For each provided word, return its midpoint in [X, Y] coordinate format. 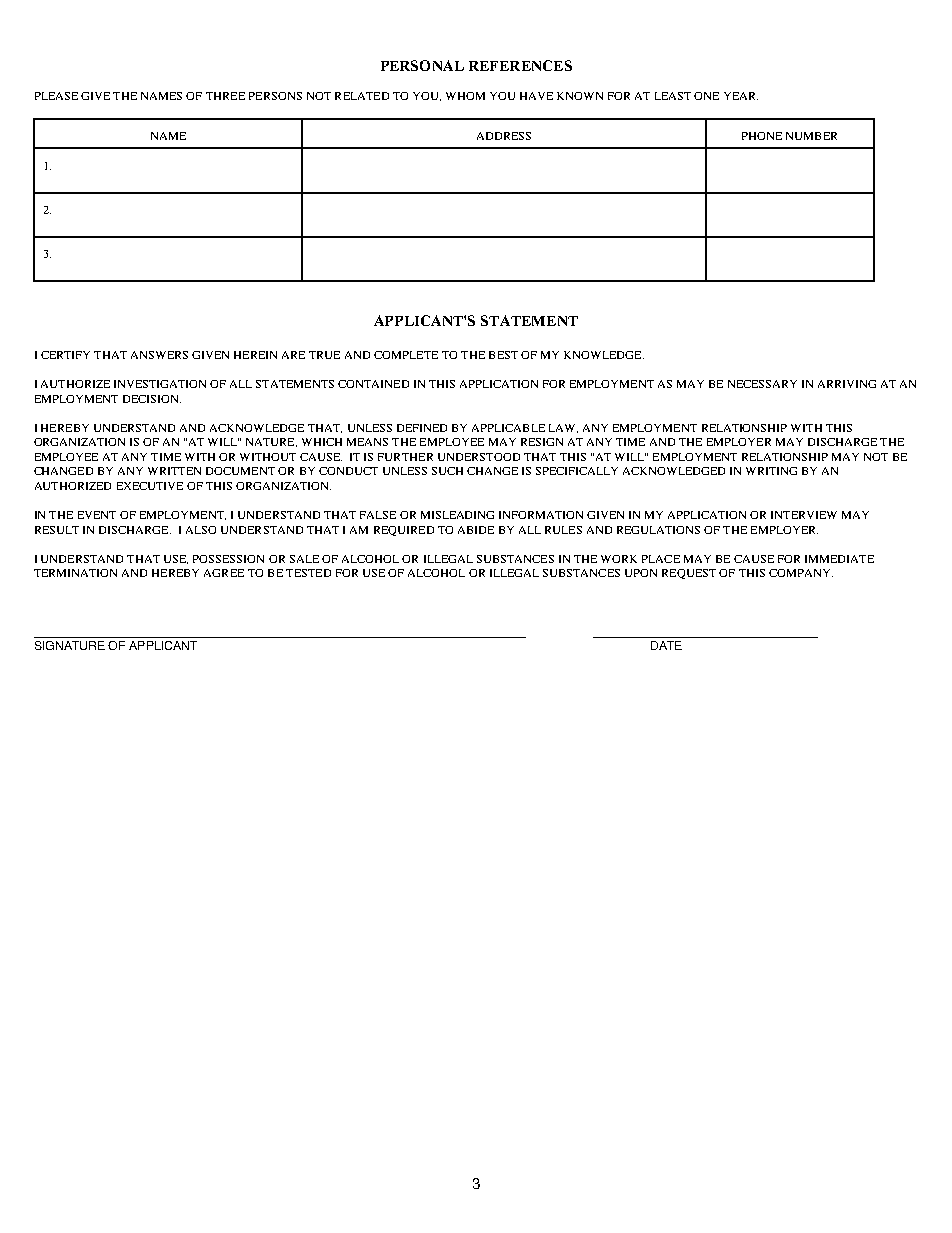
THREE [225, 96]
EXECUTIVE [150, 486]
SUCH [447, 471]
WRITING [771, 471]
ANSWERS [159, 355]
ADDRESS [504, 136]
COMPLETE [406, 355]
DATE [666, 645]
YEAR [741, 96]
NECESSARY [762, 384]
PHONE [762, 136]
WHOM [465, 96]
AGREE [224, 573]
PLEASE [56, 96]
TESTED [308, 573]
